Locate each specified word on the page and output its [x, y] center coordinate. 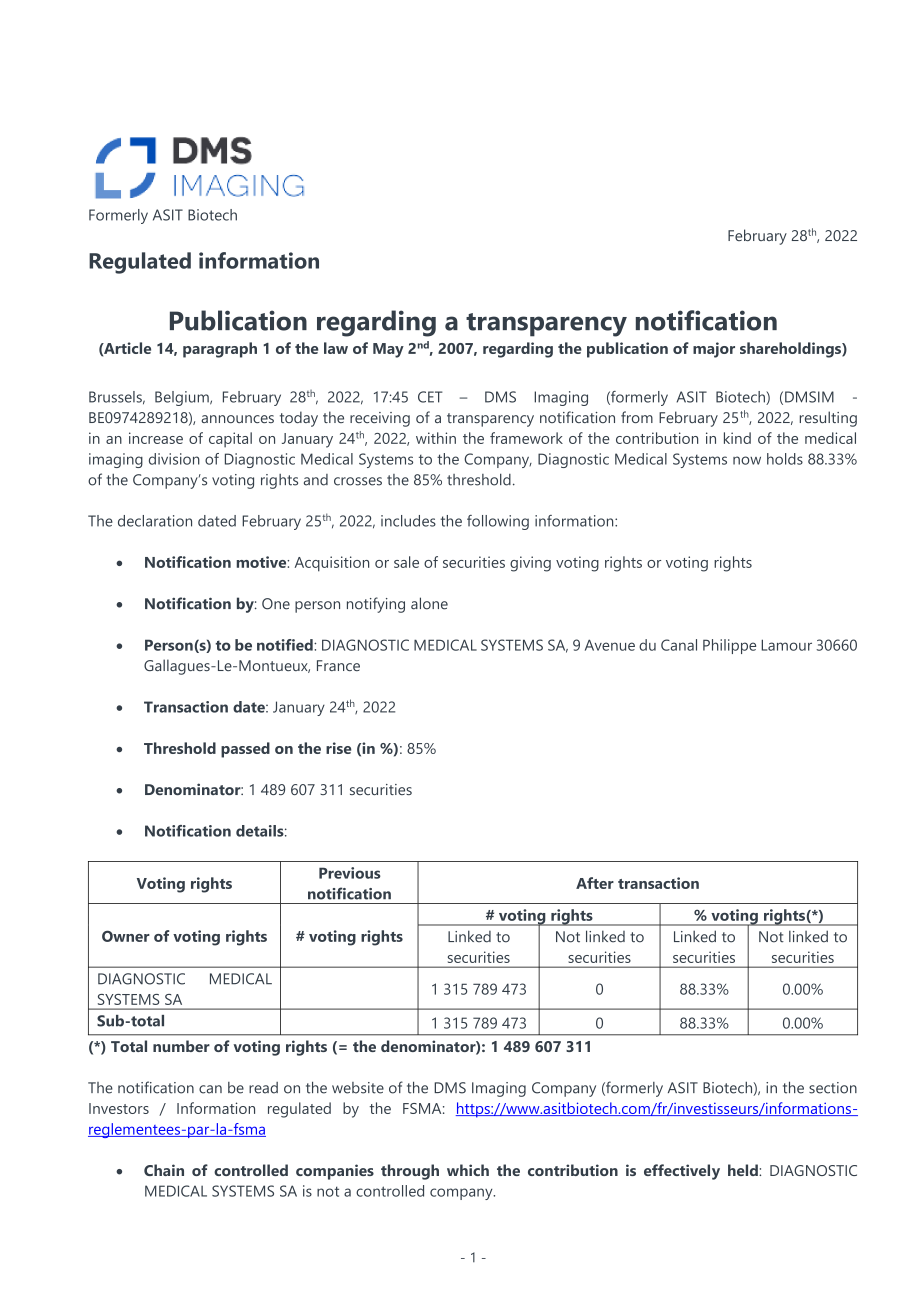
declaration [155, 521]
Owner [126, 936]
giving [530, 564]
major [714, 350]
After [595, 883]
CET [430, 397]
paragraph [220, 350]
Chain [164, 1170]
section [833, 1088]
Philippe [729, 646]
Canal [679, 645]
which [468, 1170]
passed [245, 750]
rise [338, 748]
